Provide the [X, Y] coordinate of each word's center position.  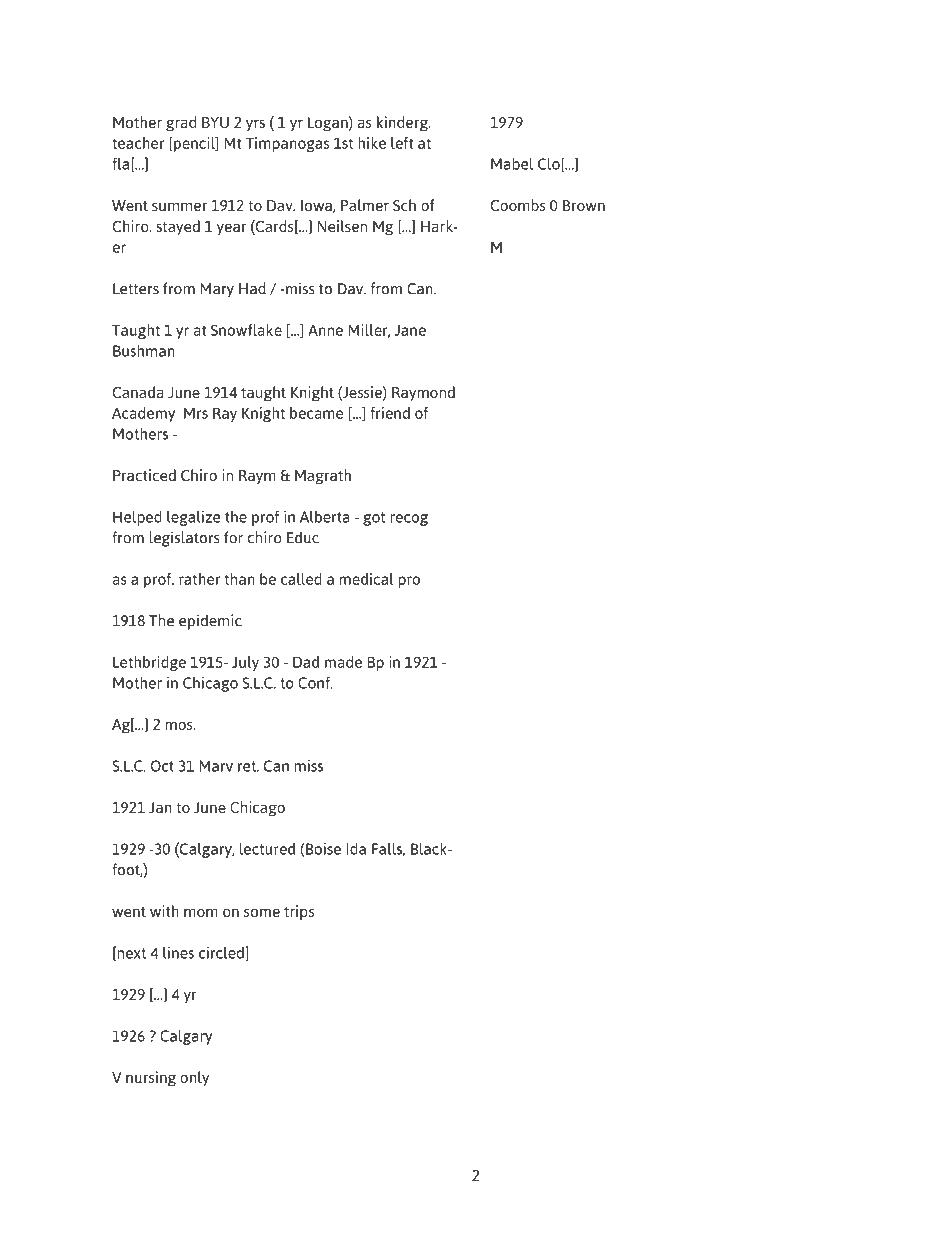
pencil [194, 144]
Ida [356, 849]
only [194, 1079]
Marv [216, 766]
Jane [410, 330]
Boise [322, 848]
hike [372, 143]
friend [390, 413]
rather [199, 579]
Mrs [196, 413]
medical [366, 579]
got [374, 519]
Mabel [512, 164]
